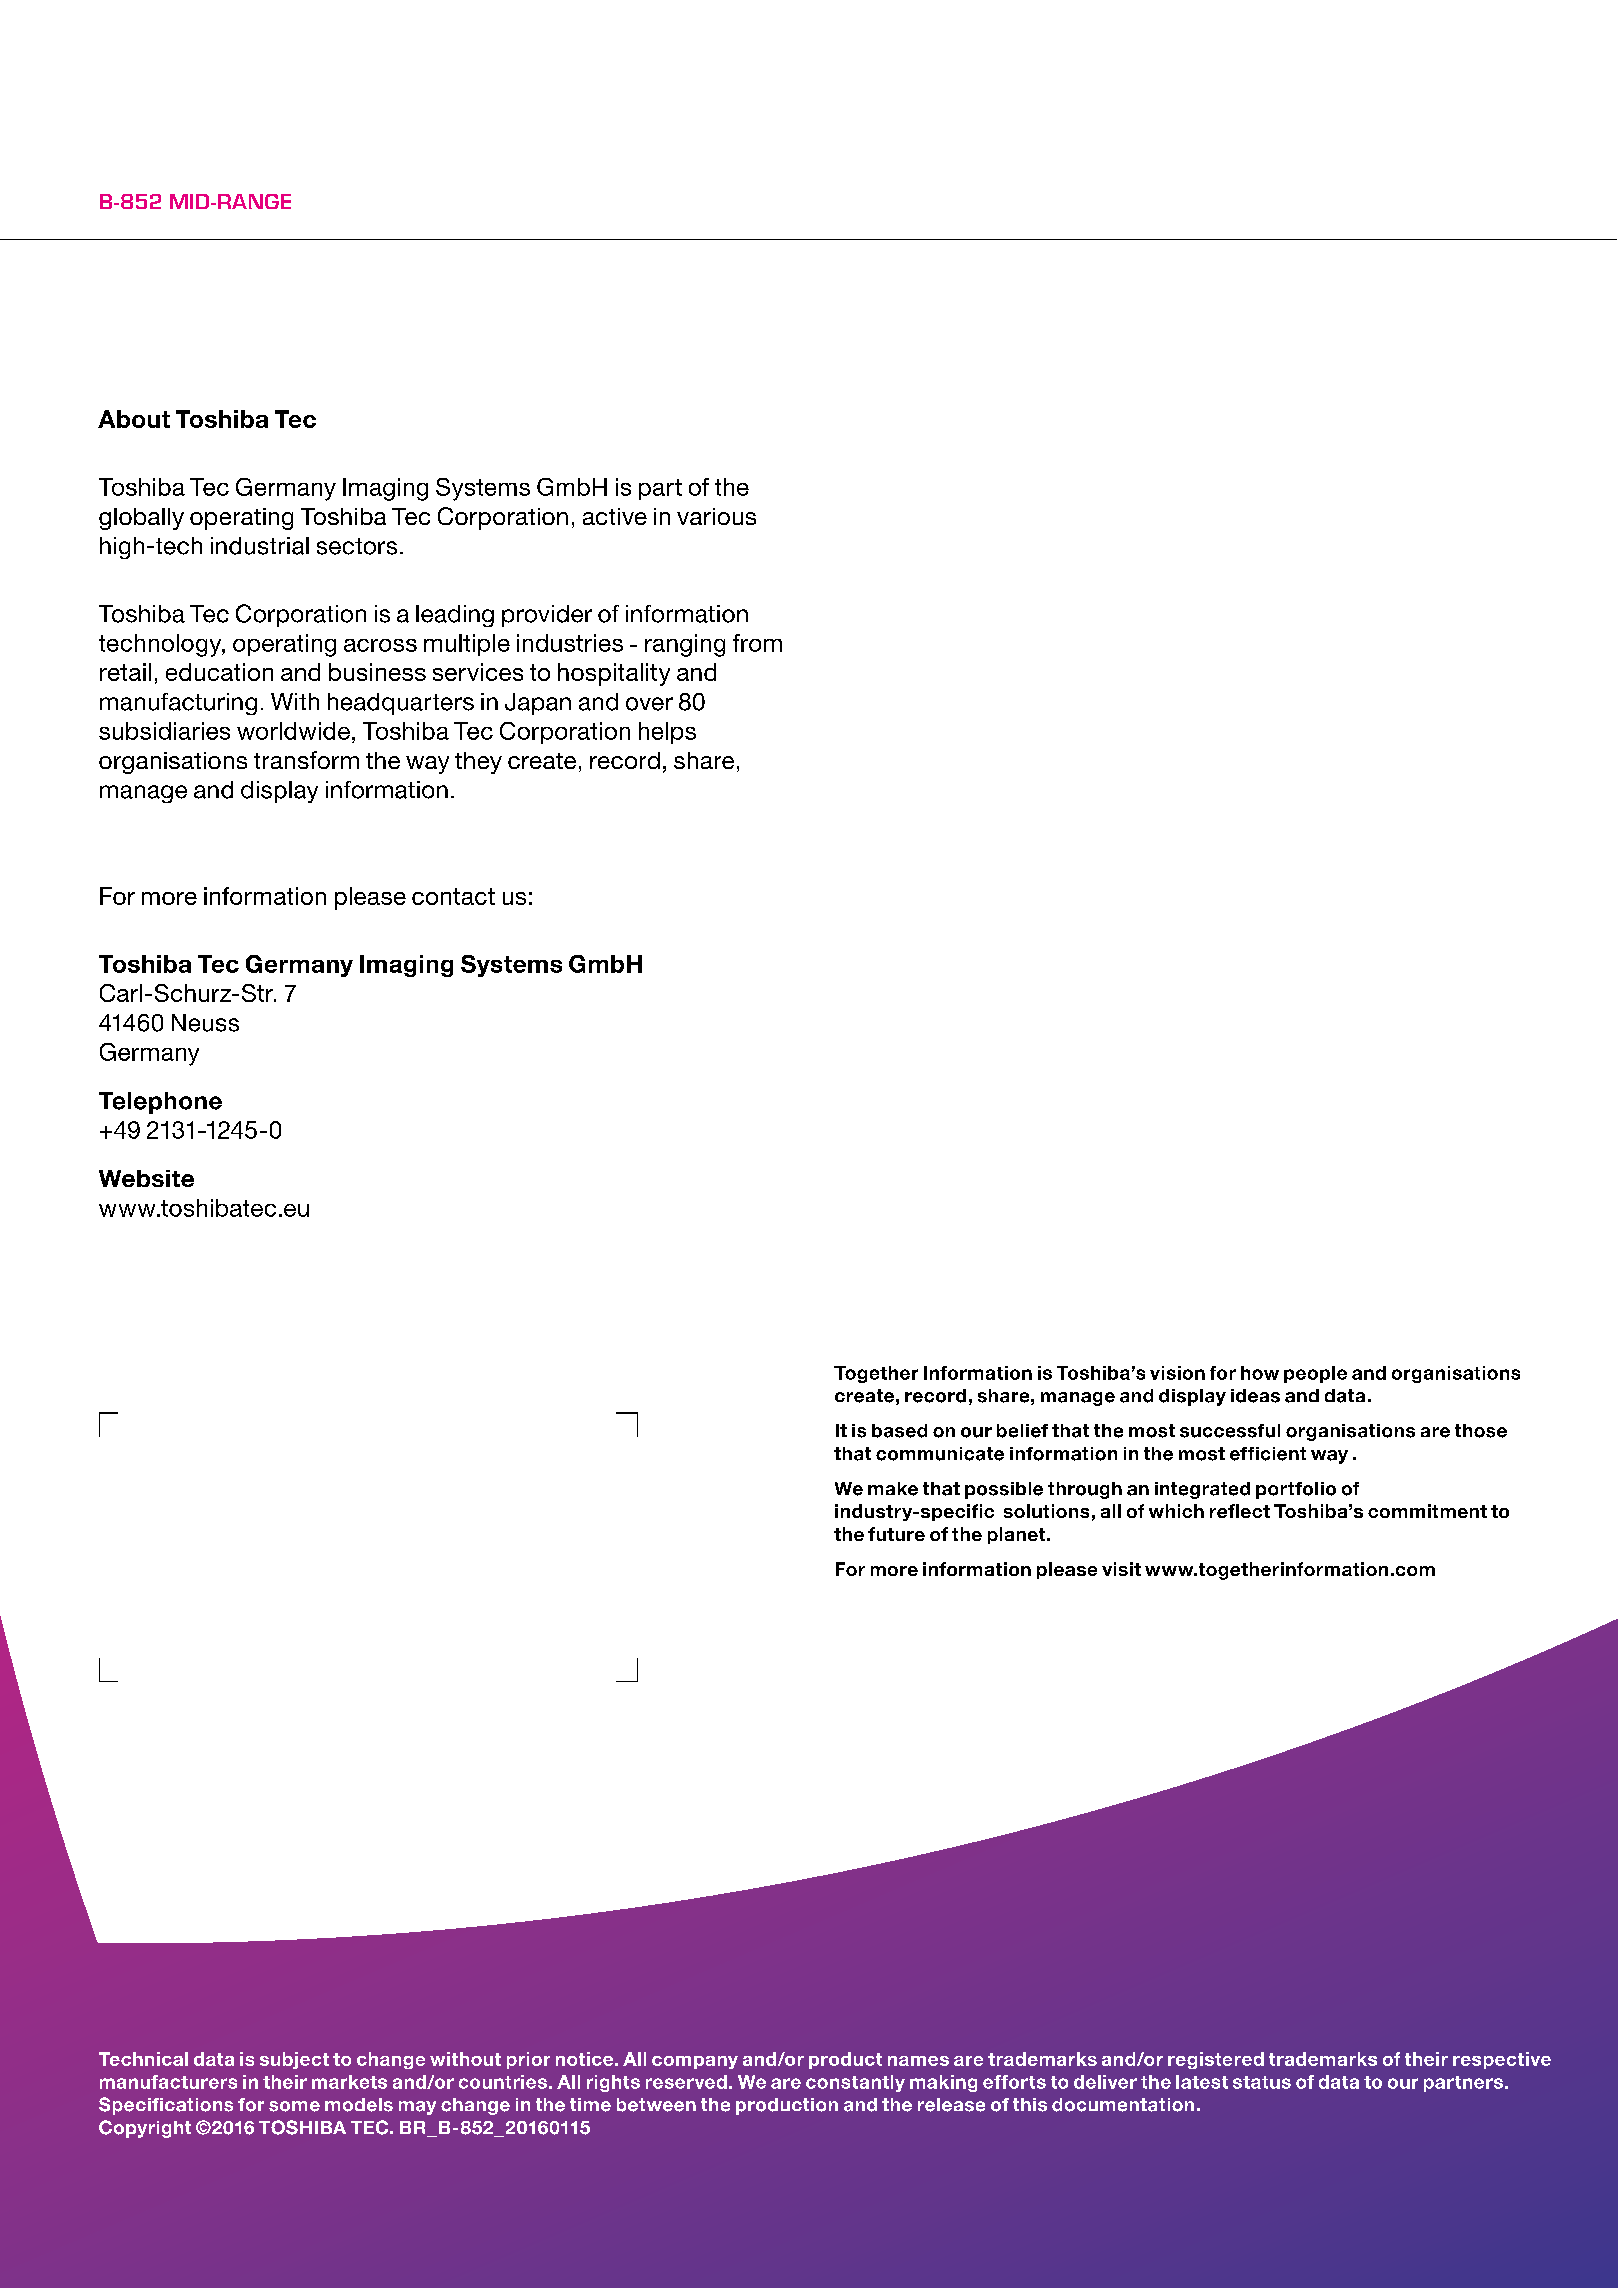 This page has height=2288, width=1618. What do you see at coordinates (1121, 1569) in the page?
I see `visit` at bounding box center [1121, 1569].
